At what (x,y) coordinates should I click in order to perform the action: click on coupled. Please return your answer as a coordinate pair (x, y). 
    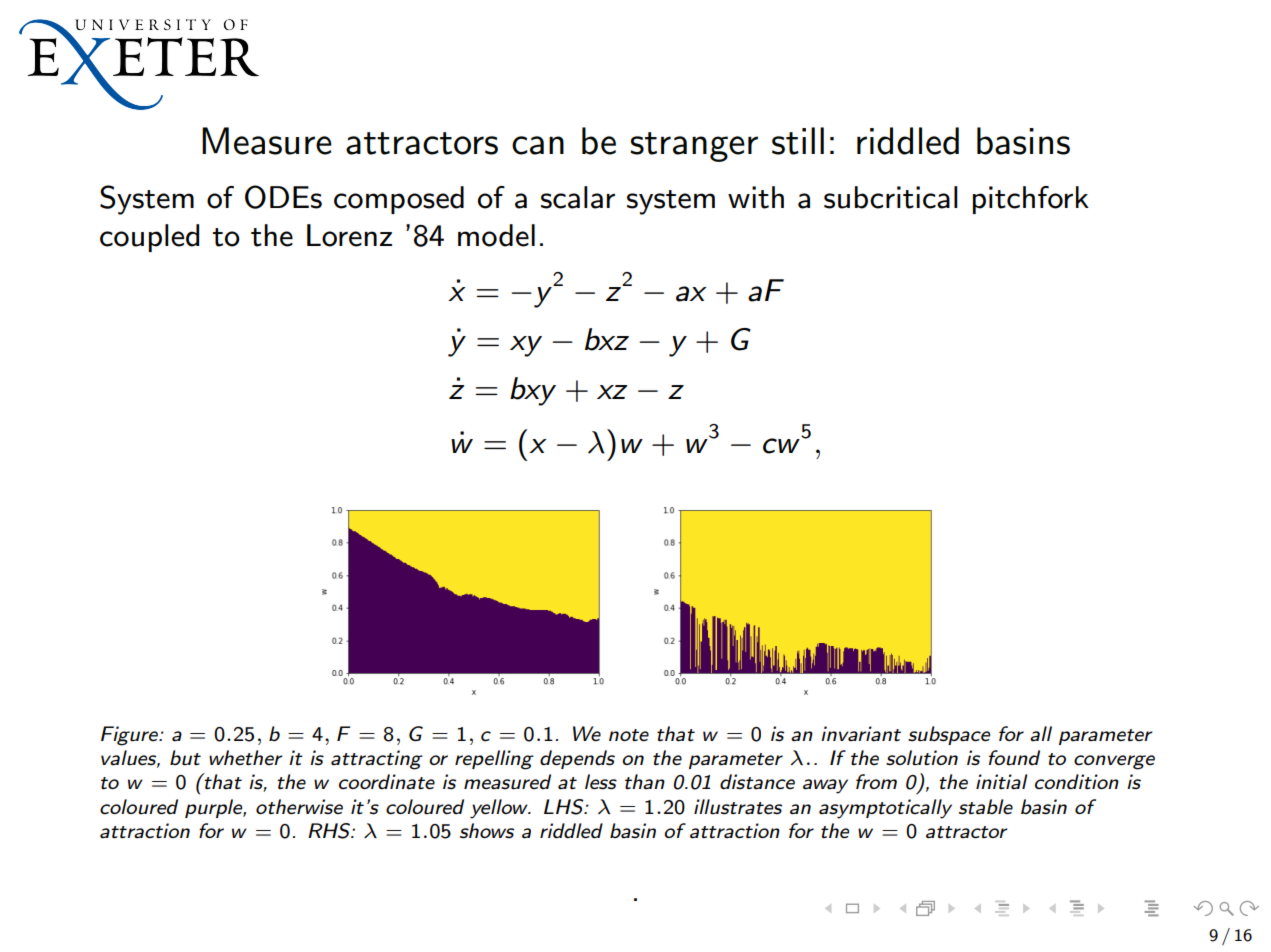
    Looking at the image, I should click on (149, 238).
